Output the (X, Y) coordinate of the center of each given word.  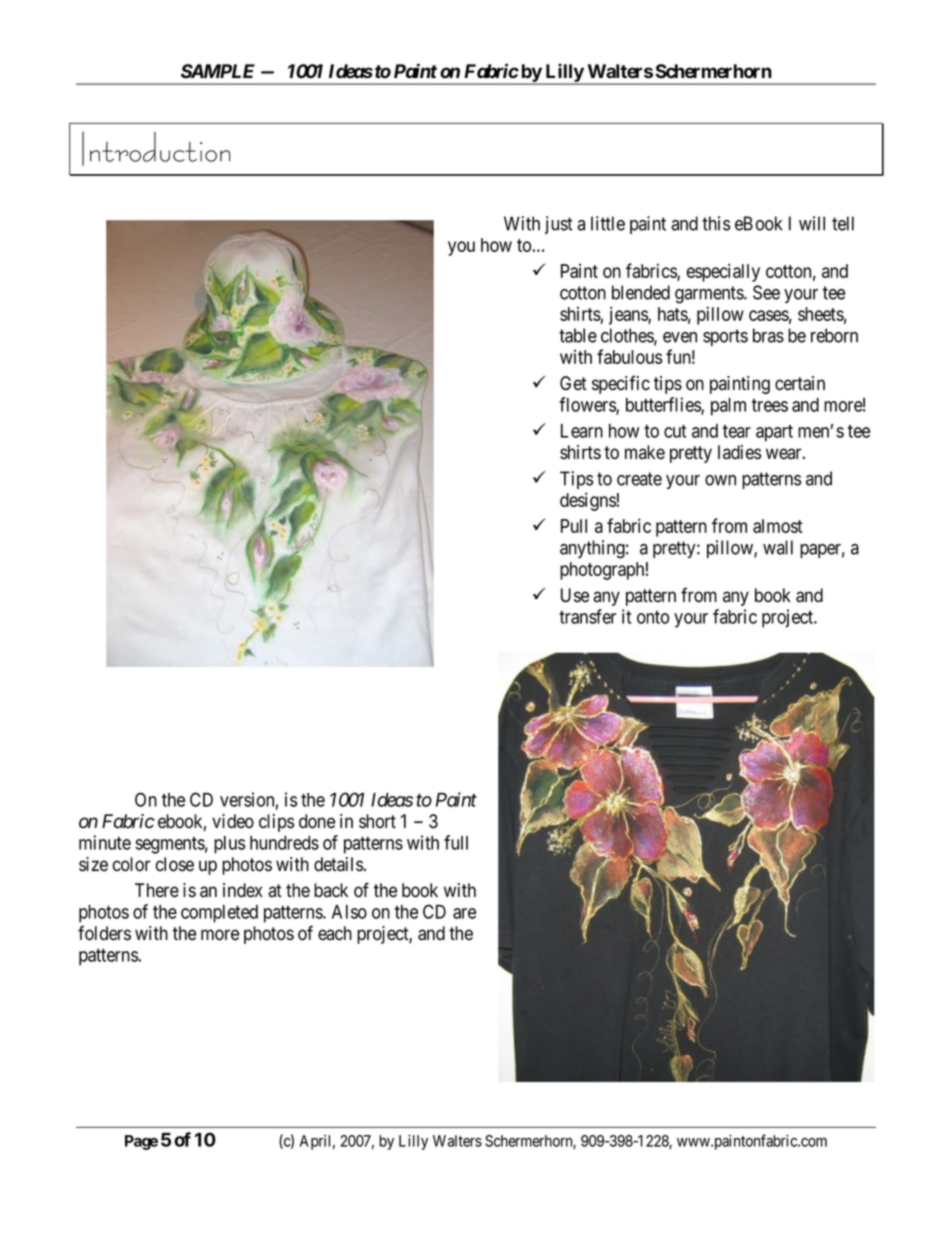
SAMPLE (218, 71)
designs (588, 501)
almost (778, 526)
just (559, 225)
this (716, 223)
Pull (574, 526)
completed (219, 914)
